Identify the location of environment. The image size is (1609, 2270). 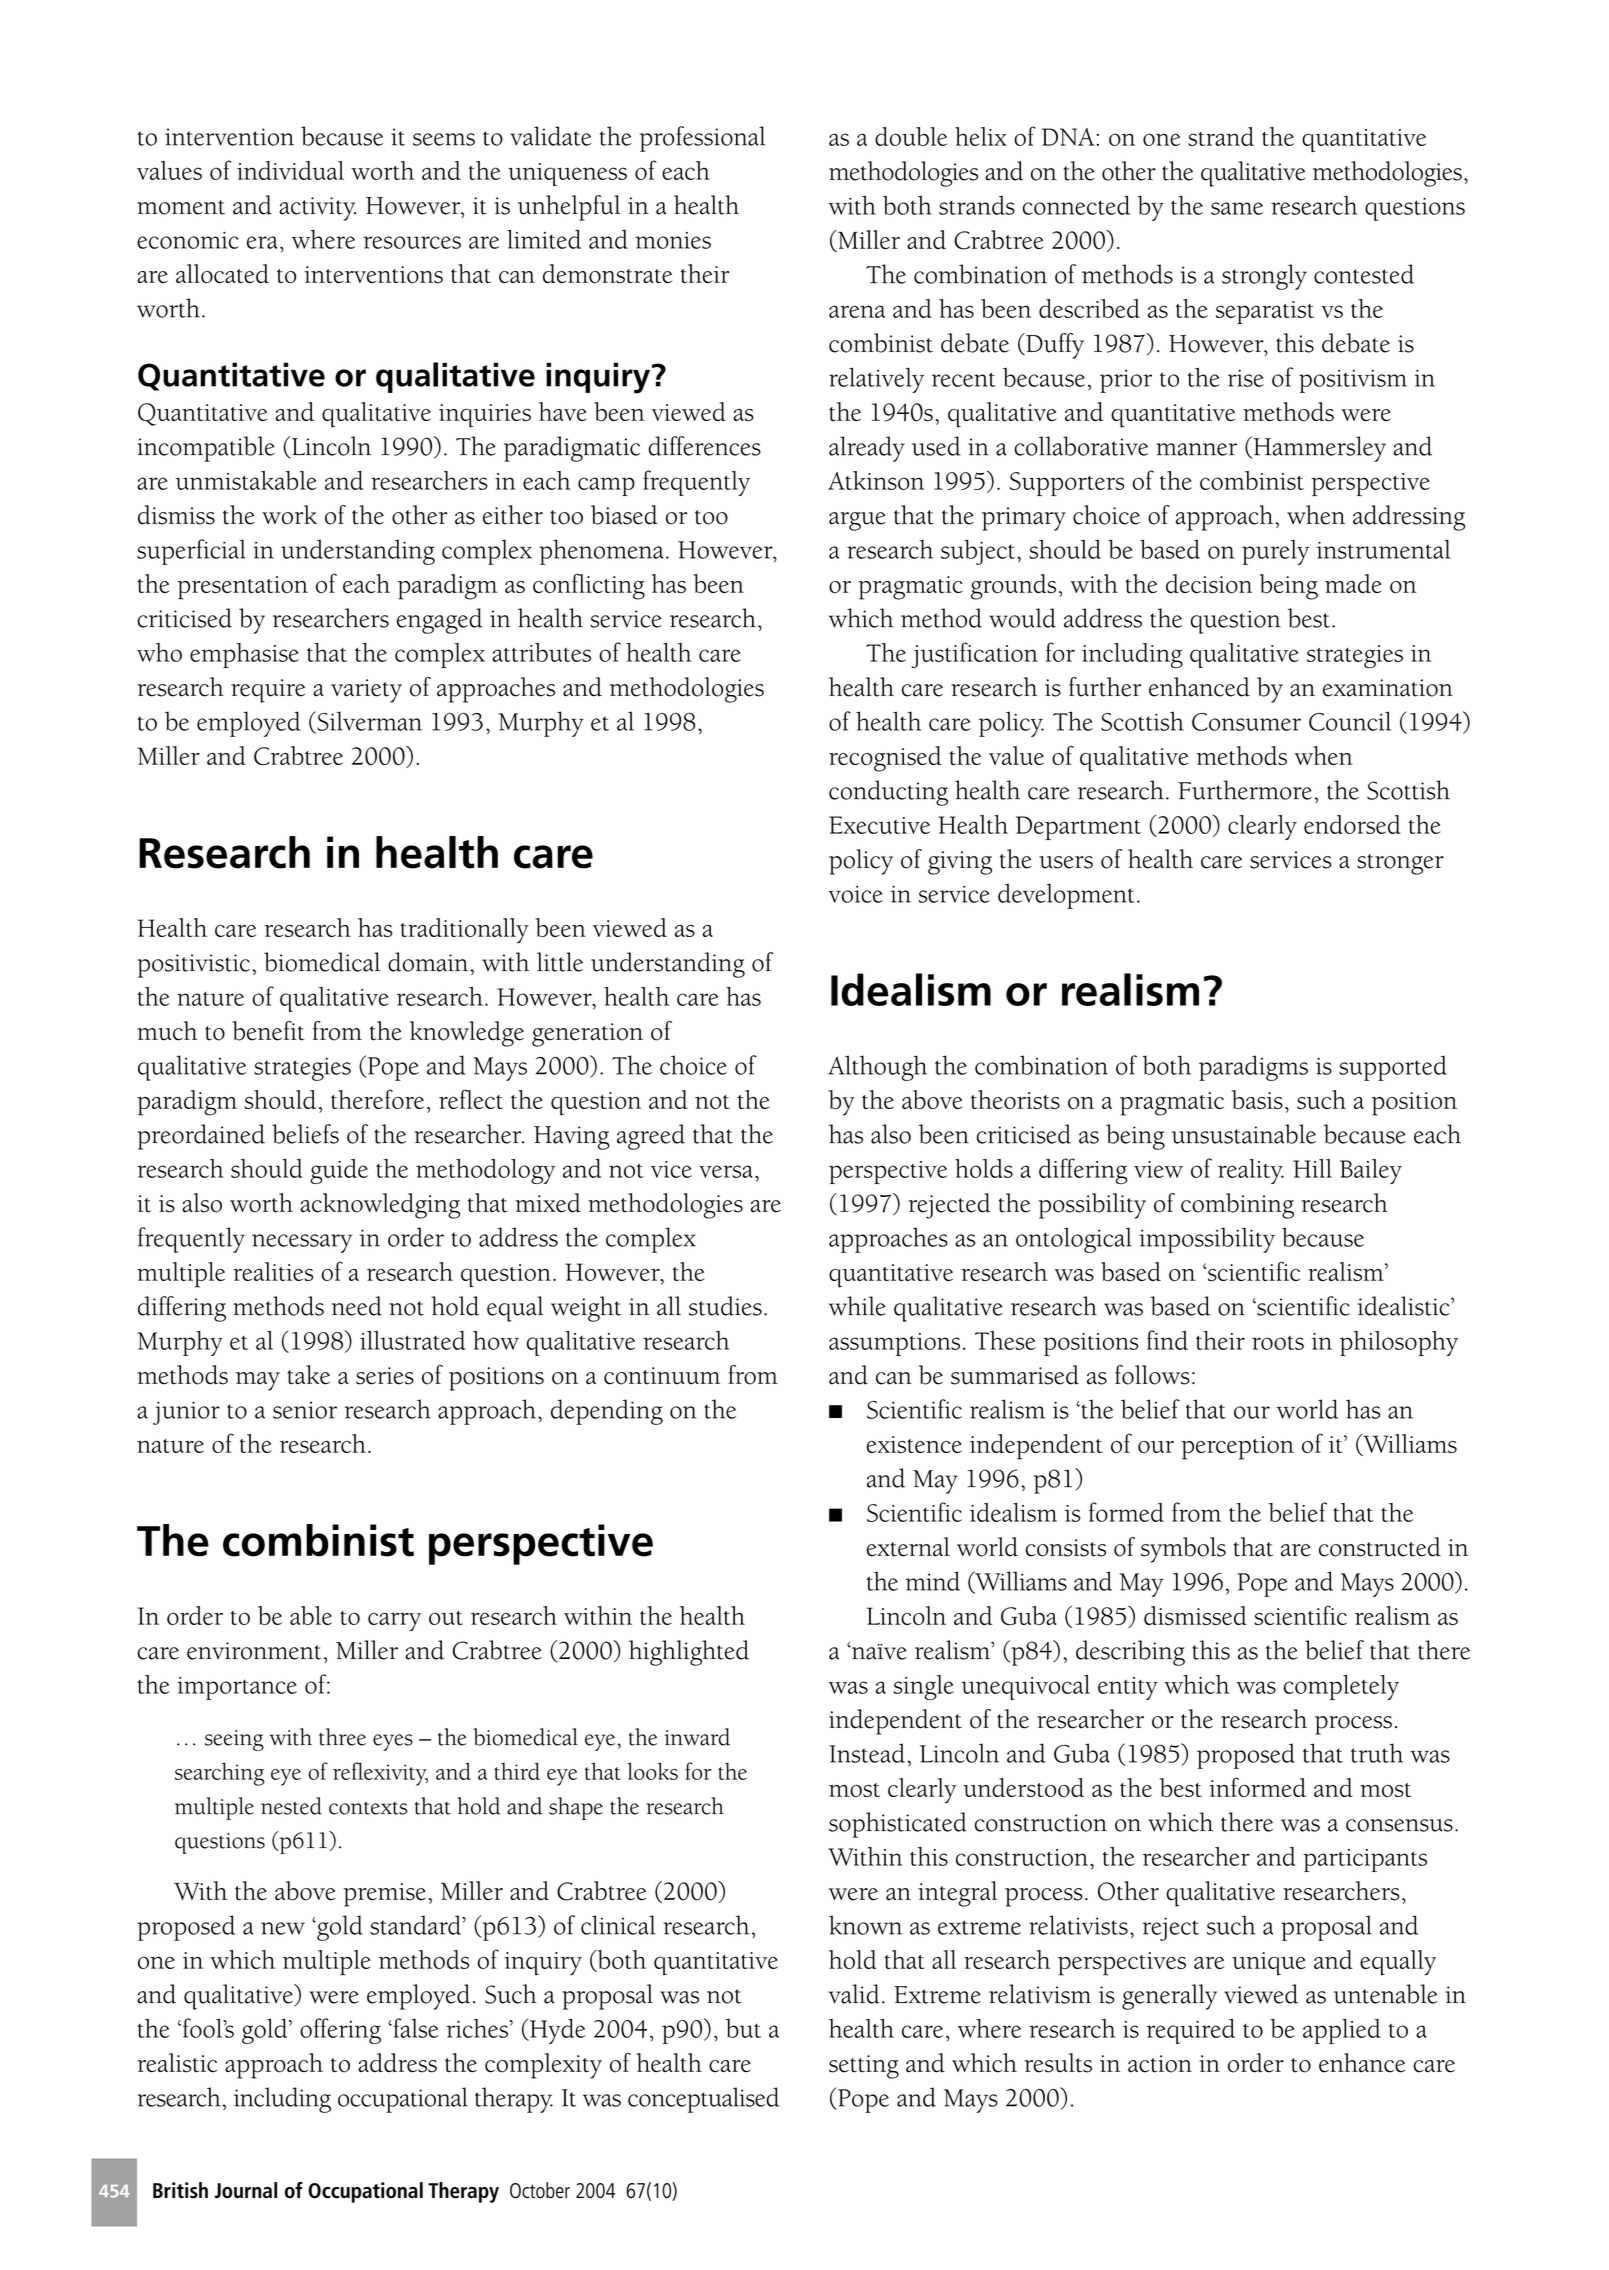
(254, 1651).
